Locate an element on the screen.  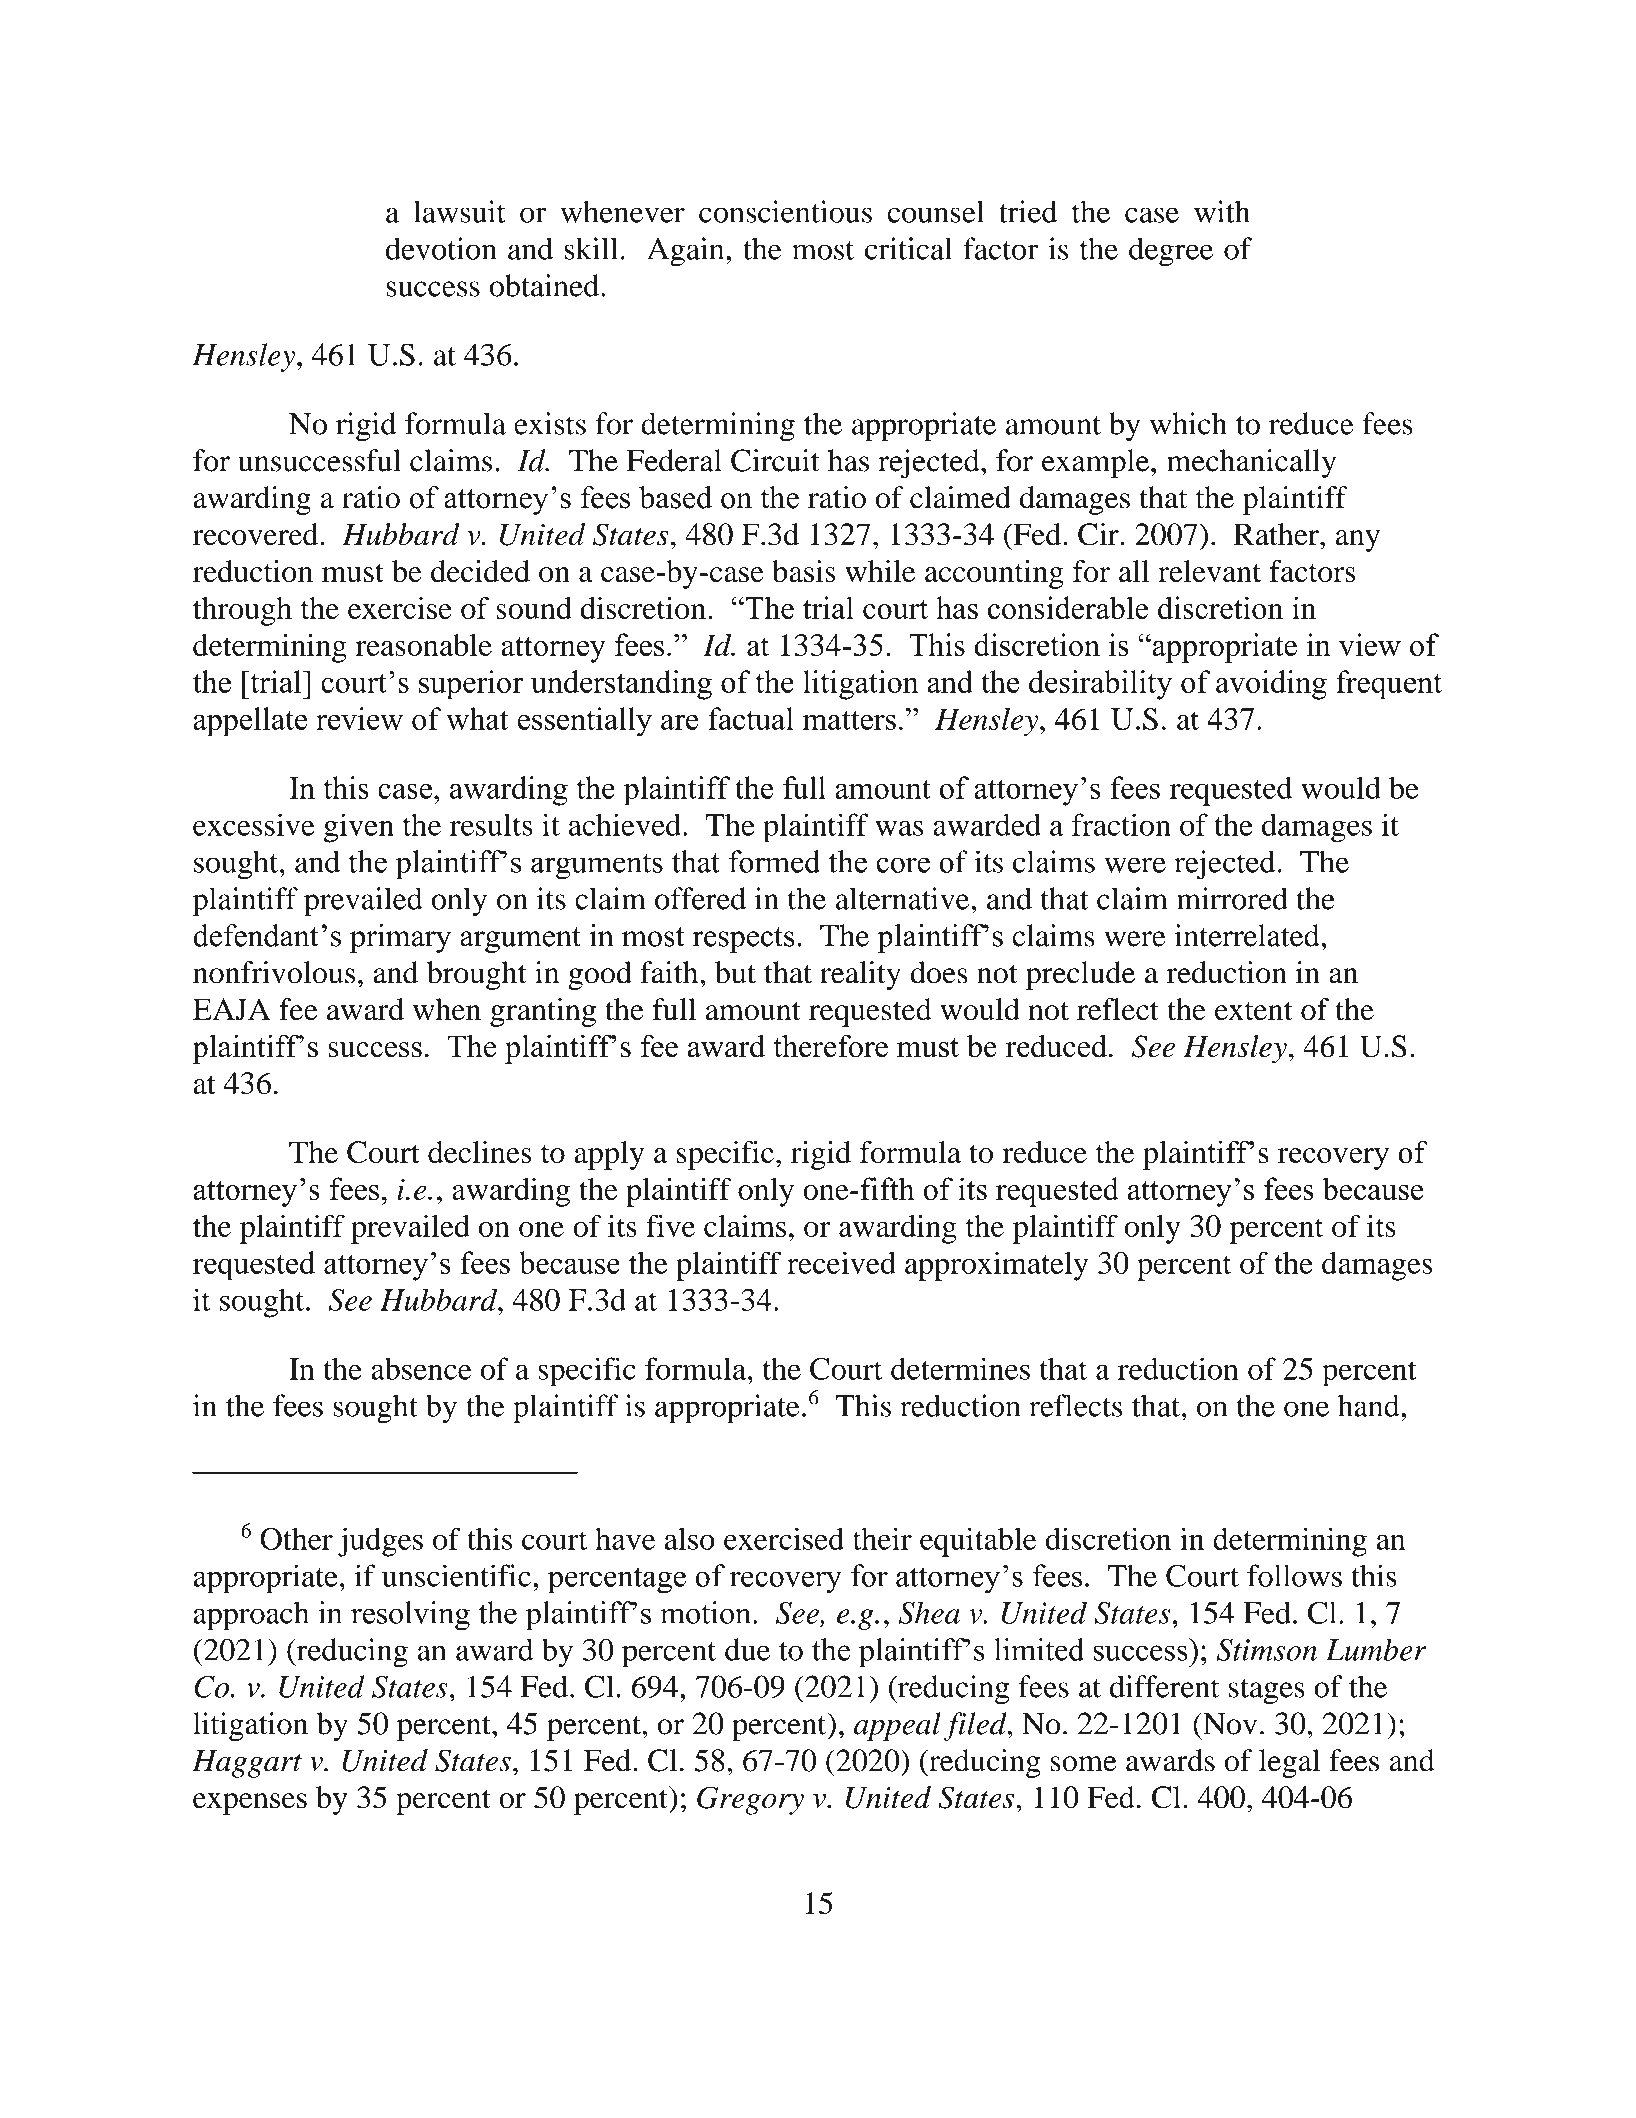
absence is located at coordinates (421, 1368).
